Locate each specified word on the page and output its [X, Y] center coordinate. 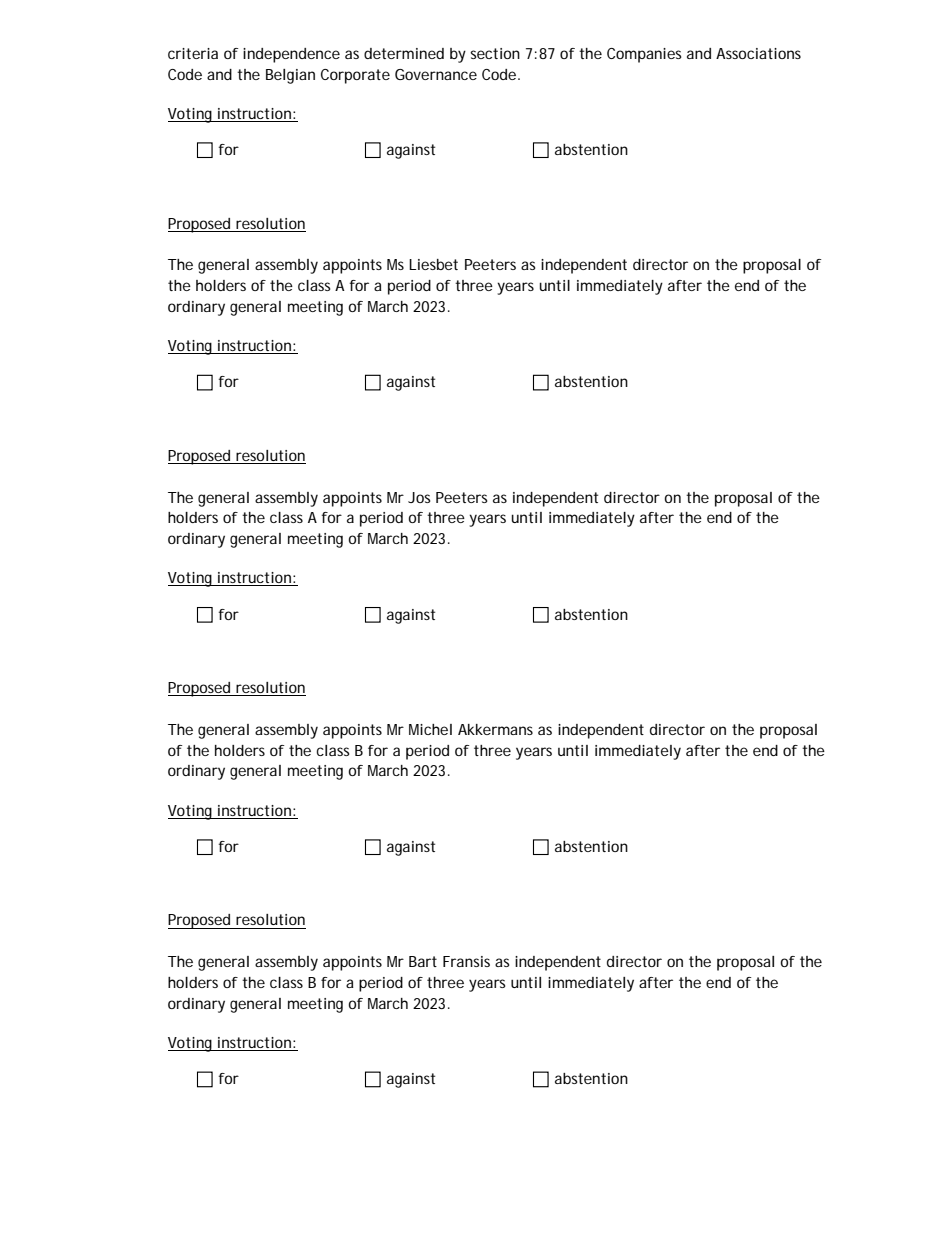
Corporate [355, 76]
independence [291, 55]
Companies [644, 55]
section [495, 53]
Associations [758, 53]
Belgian [290, 76]
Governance [436, 74]
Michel [430, 729]
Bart [423, 961]
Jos [419, 497]
